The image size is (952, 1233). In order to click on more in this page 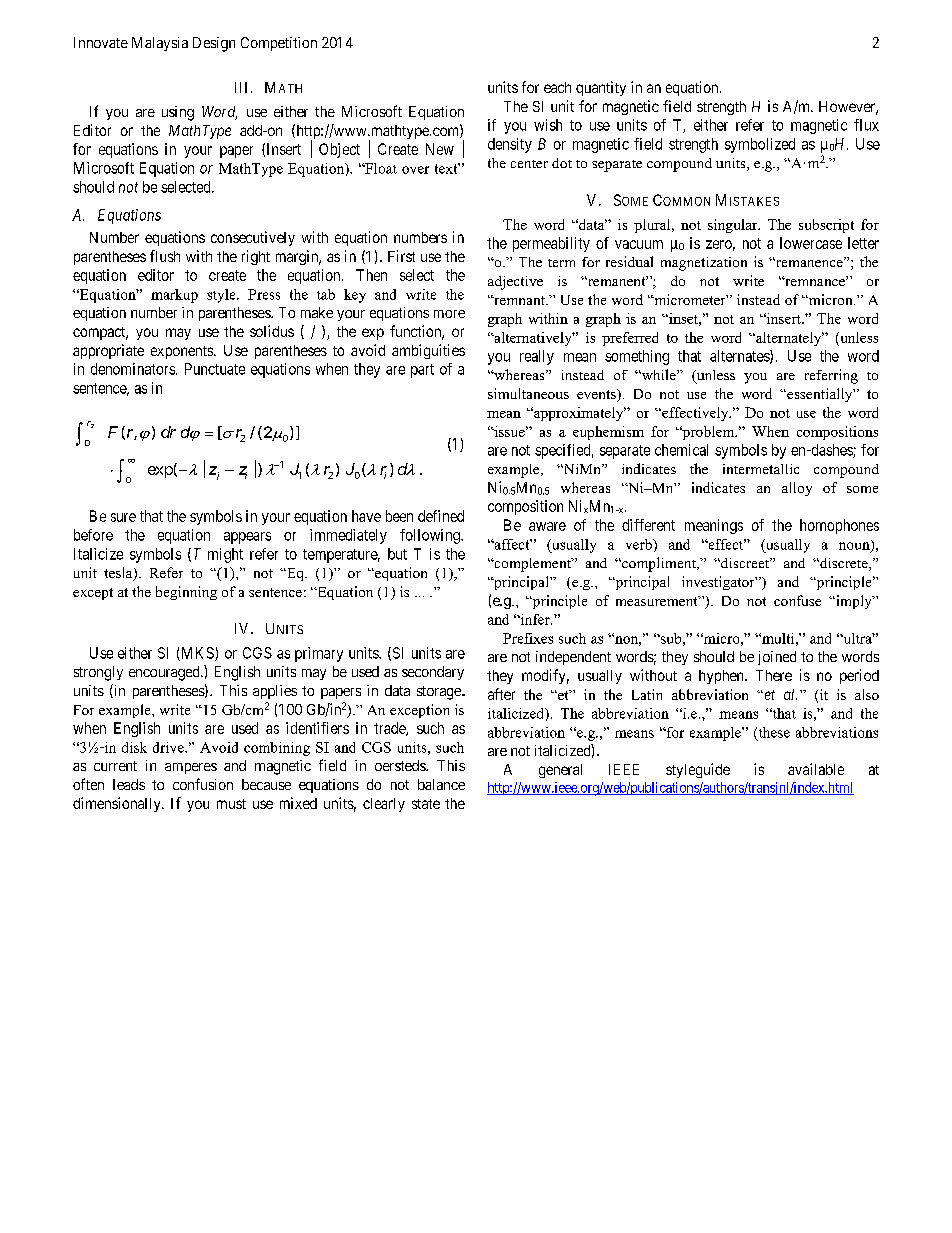, I will do `click(449, 314)`.
